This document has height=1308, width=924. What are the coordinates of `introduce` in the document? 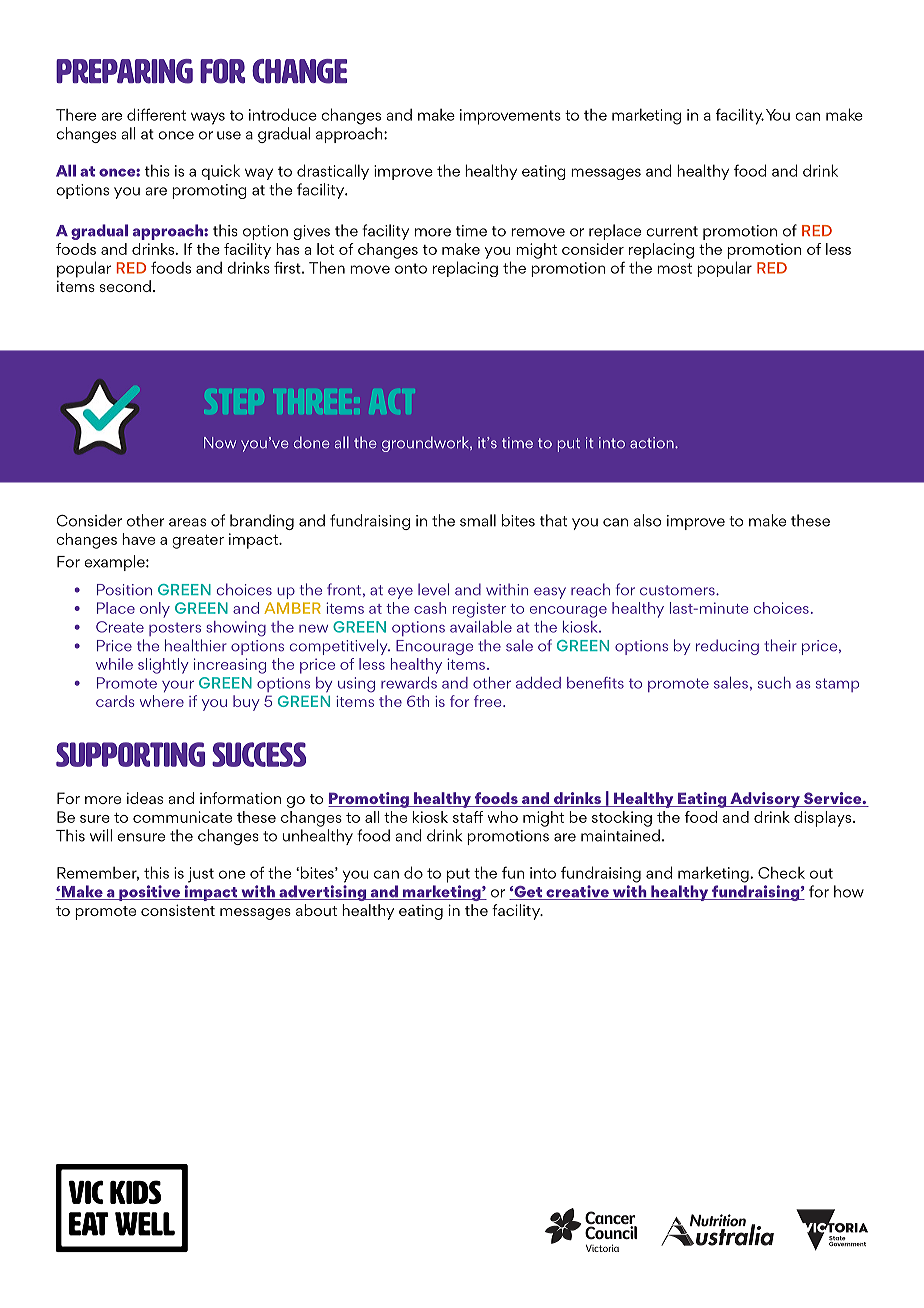 It's located at (283, 114).
